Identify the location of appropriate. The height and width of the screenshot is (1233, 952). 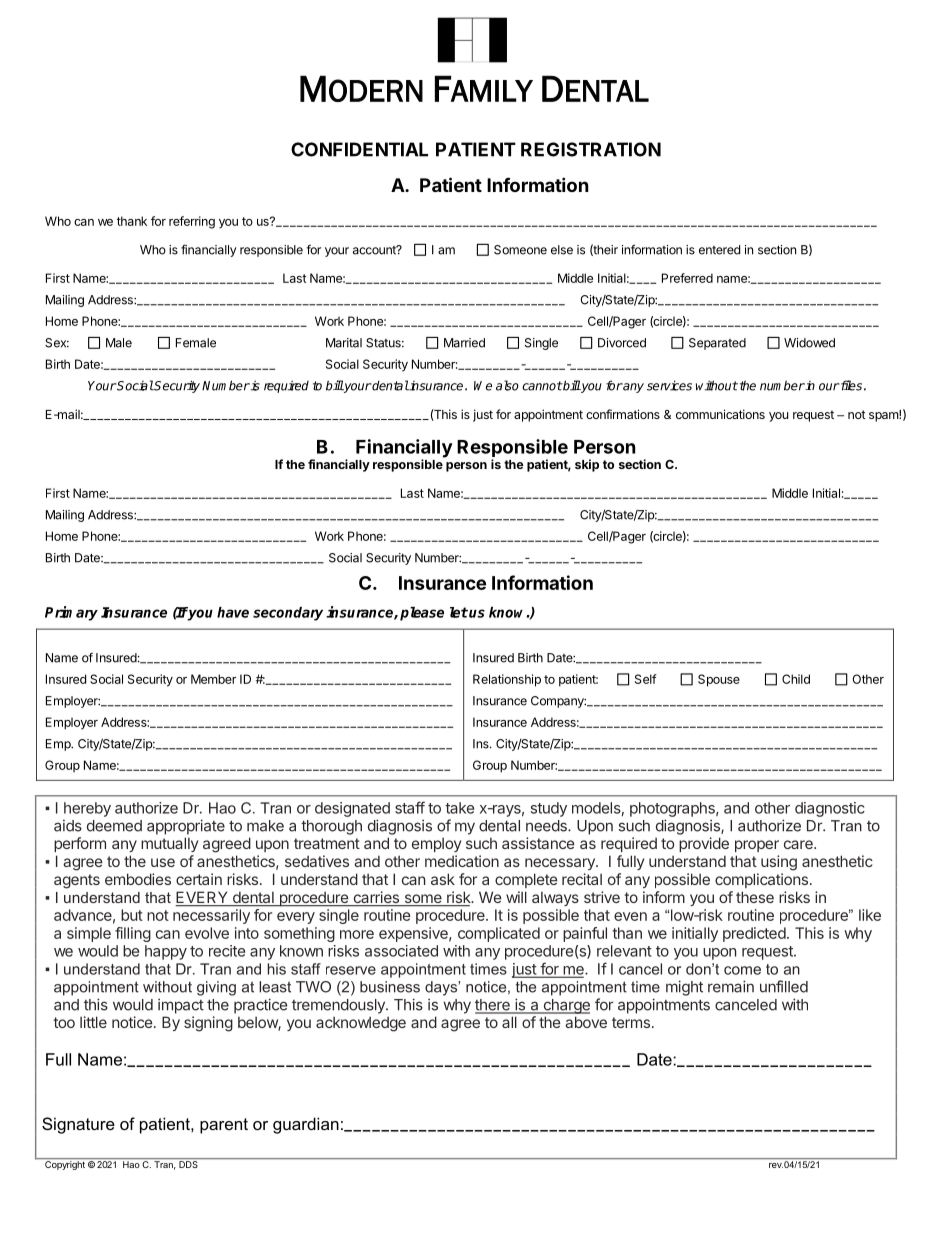
(186, 827).
